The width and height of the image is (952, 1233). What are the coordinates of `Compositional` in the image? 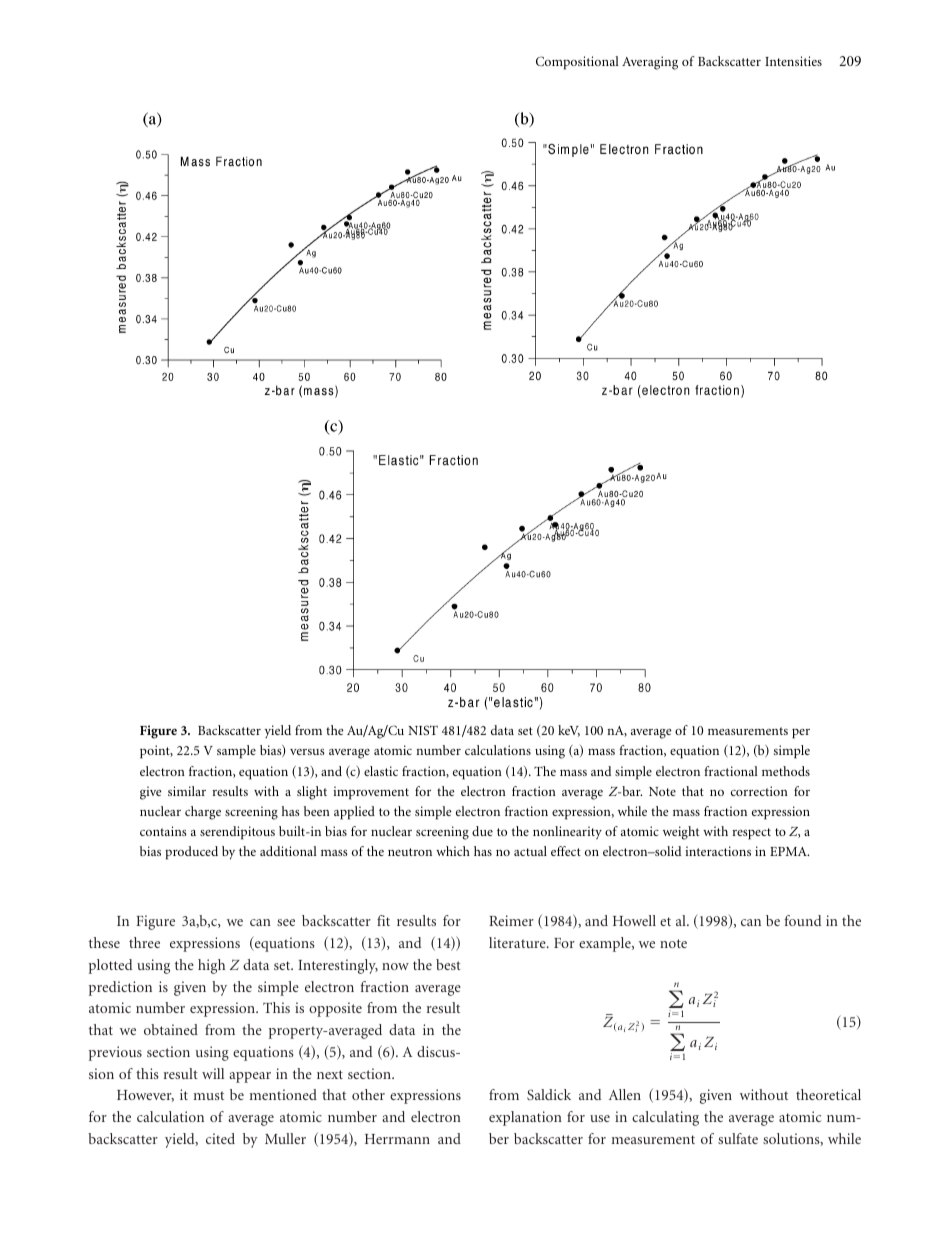 It's located at (577, 63).
